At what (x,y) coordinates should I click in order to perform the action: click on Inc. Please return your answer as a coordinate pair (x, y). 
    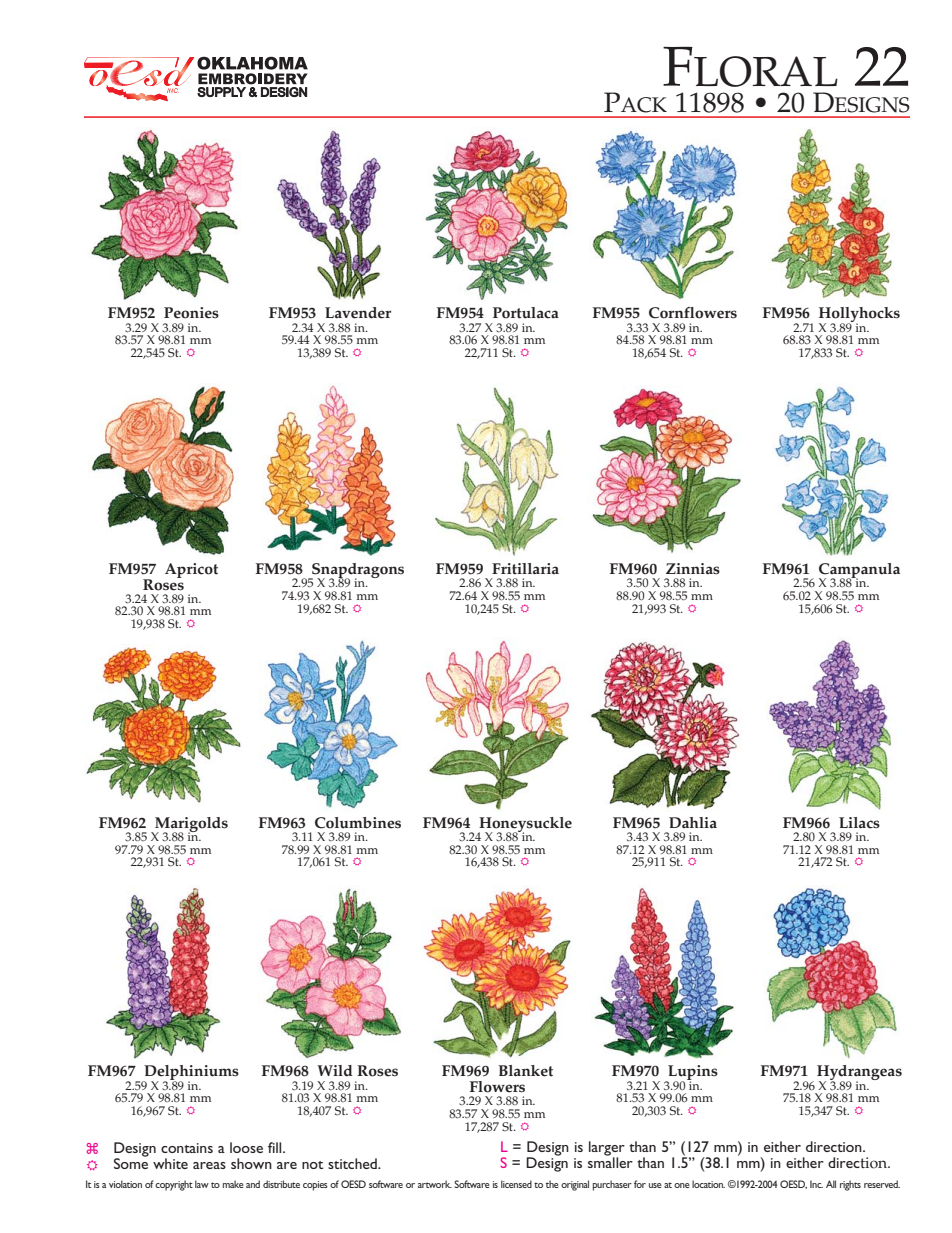
    Looking at the image, I should click on (816, 1184).
